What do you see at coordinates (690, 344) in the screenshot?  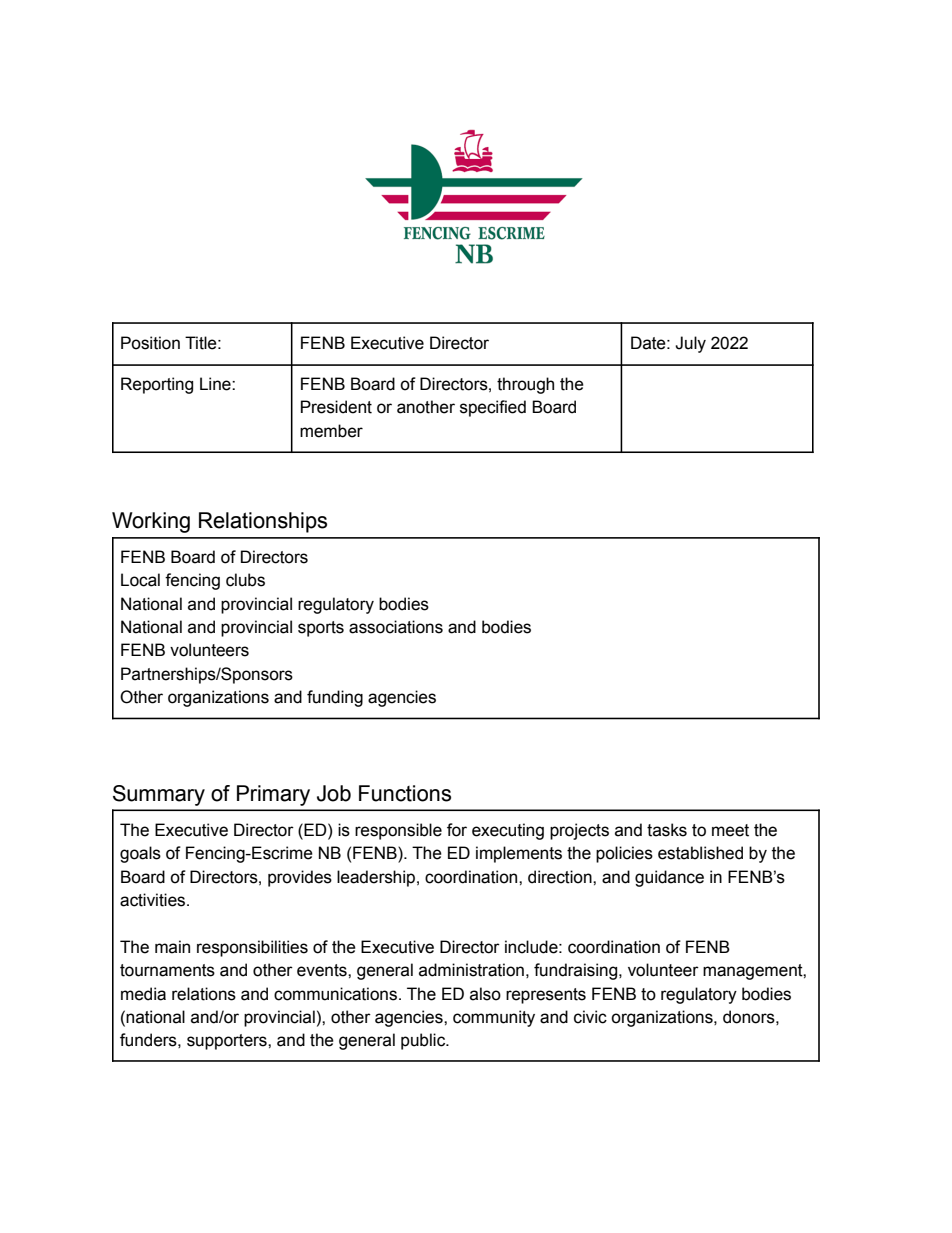 I see `July` at bounding box center [690, 344].
